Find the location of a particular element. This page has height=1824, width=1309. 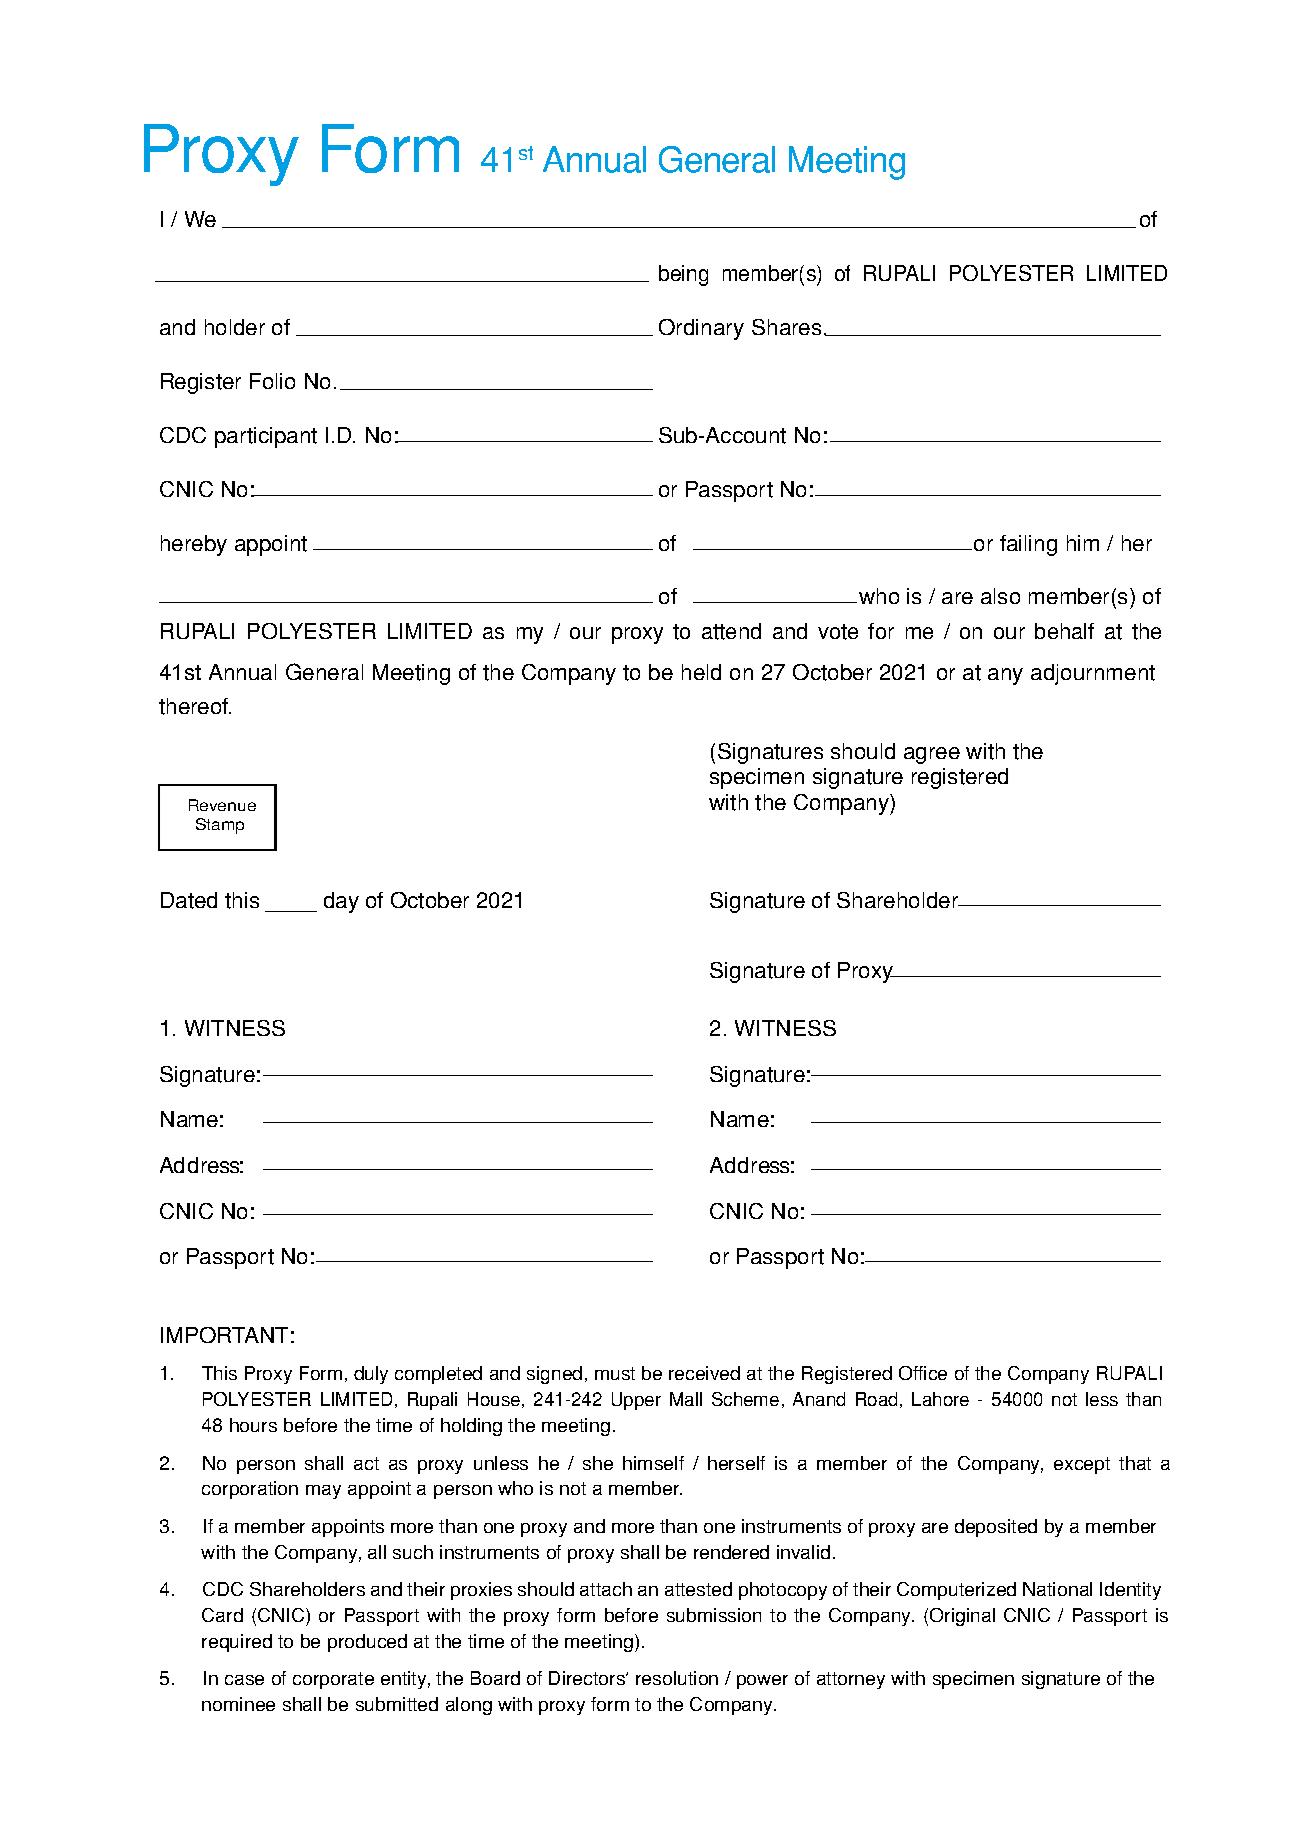

Shares is located at coordinates (786, 327).
